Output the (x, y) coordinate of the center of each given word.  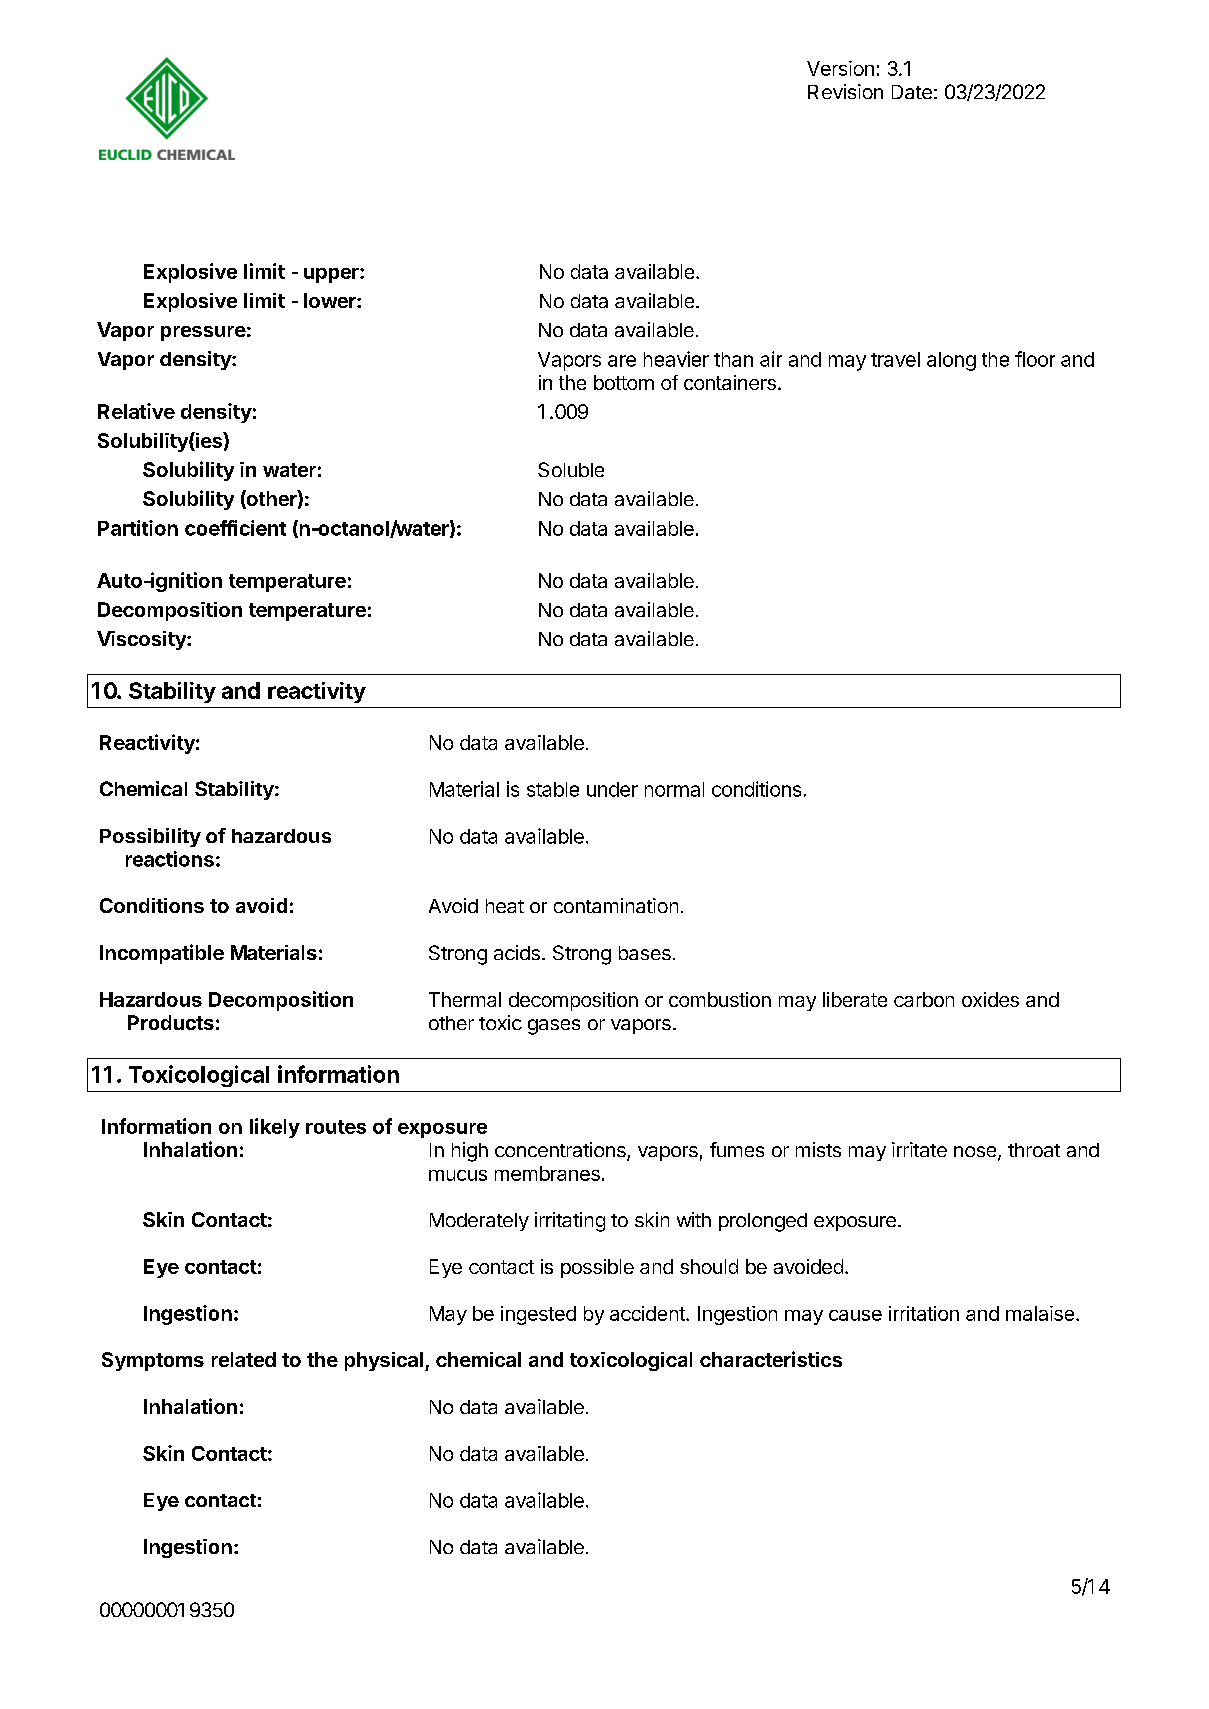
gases (554, 1027)
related (244, 1359)
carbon (924, 999)
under (612, 789)
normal (674, 789)
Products (171, 1022)
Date (912, 92)
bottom (624, 382)
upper (332, 275)
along (951, 361)
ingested (538, 1315)
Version (840, 68)
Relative (136, 411)
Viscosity (142, 640)
